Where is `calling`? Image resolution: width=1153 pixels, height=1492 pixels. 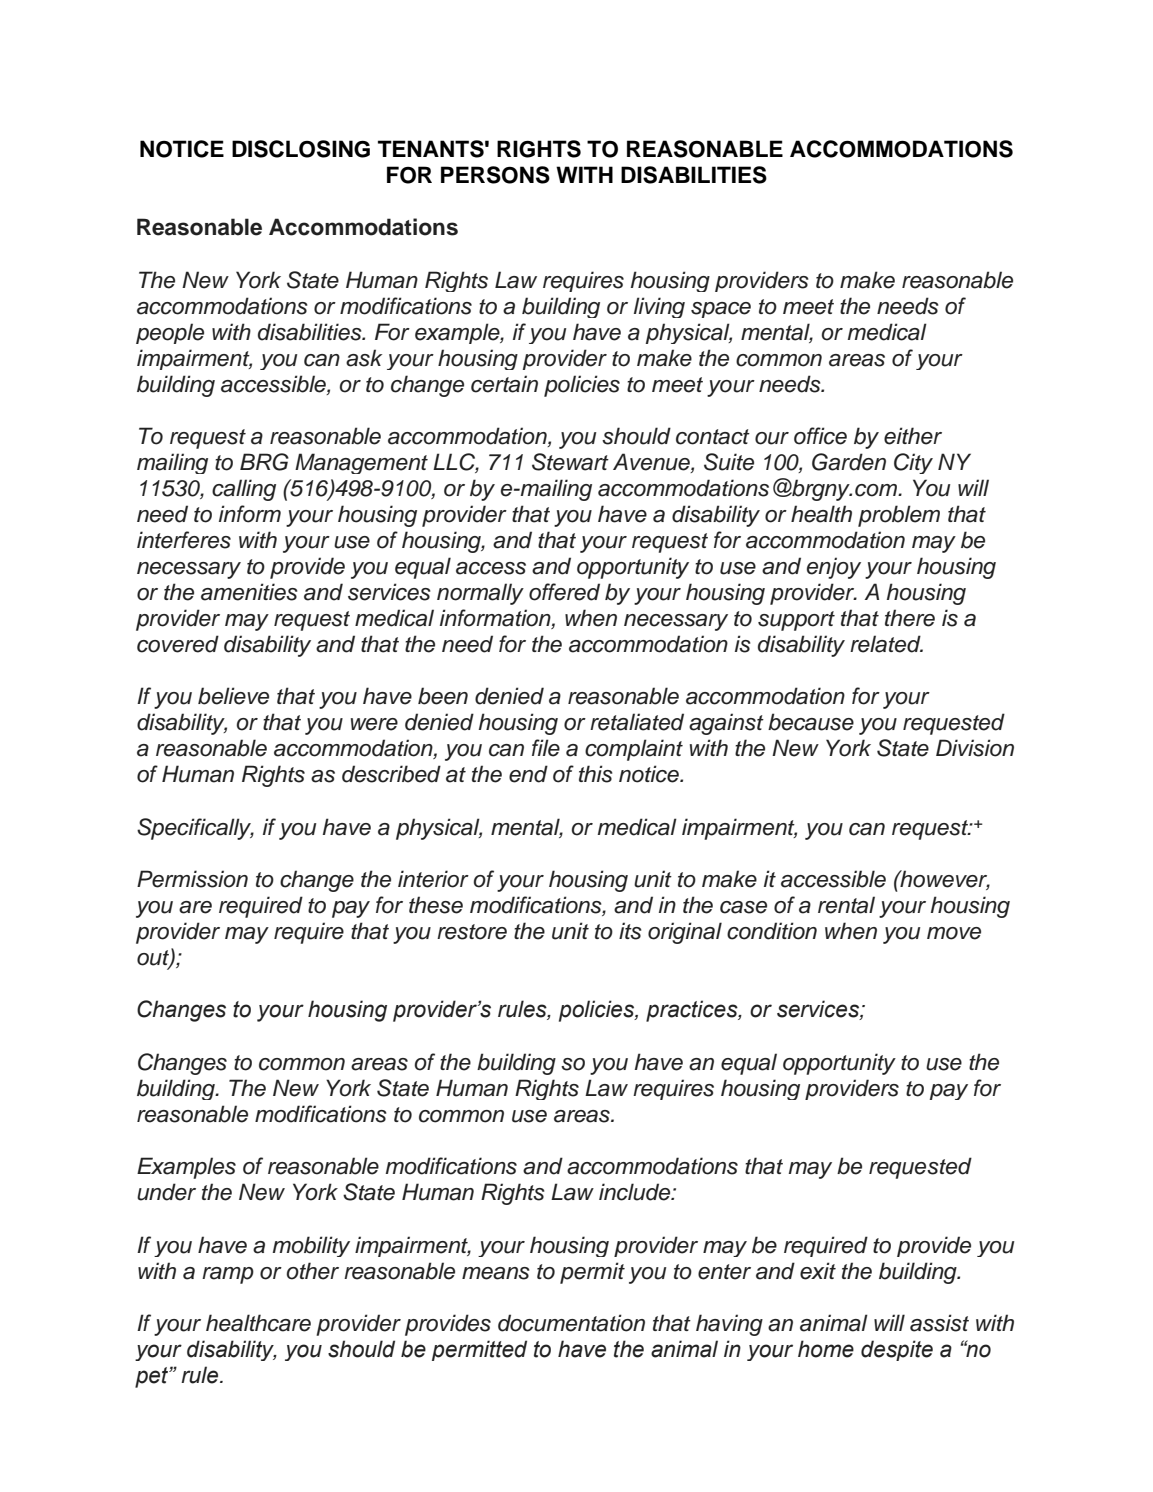
calling is located at coordinates (244, 490).
